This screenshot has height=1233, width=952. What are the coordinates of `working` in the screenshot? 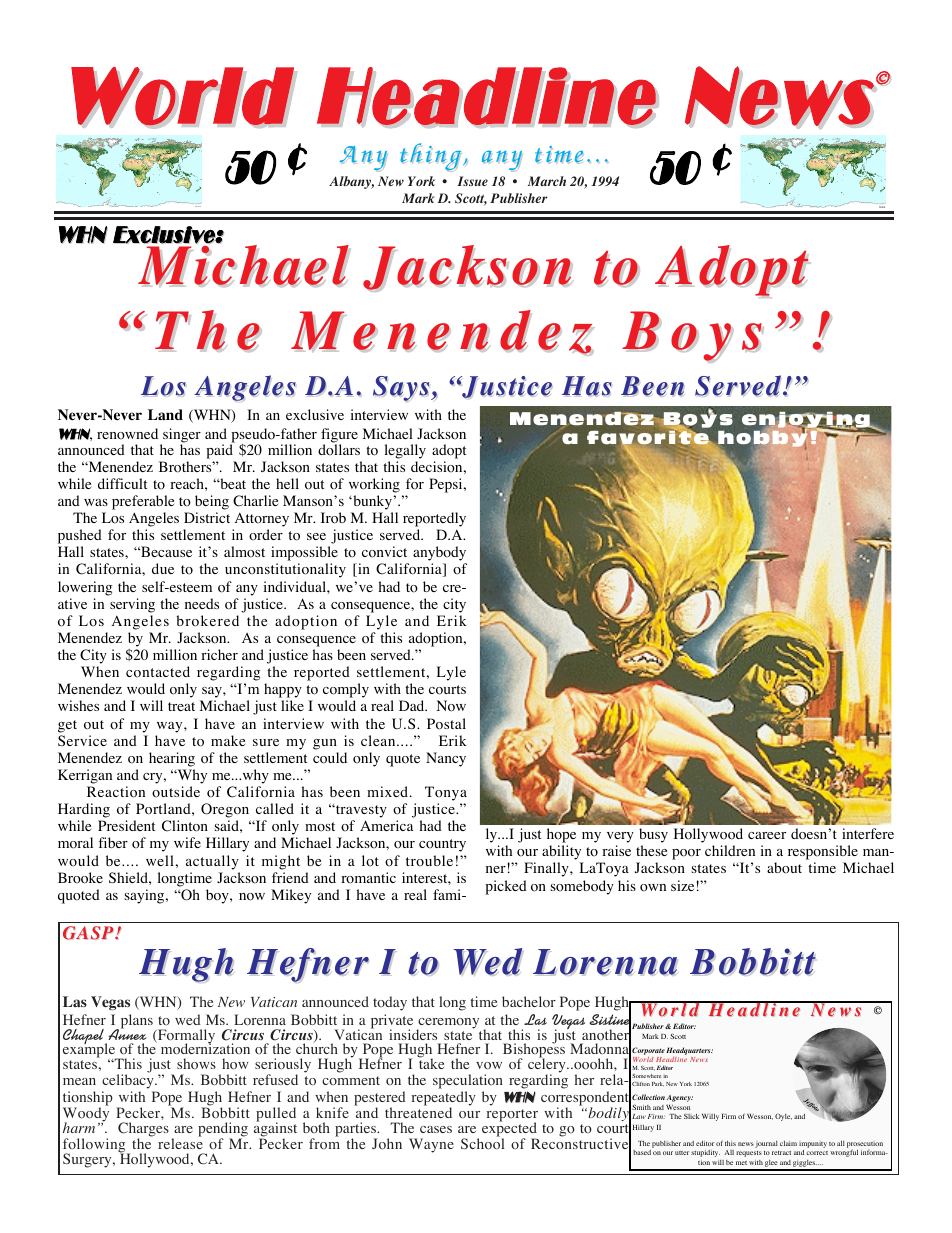 It's located at (374, 485).
